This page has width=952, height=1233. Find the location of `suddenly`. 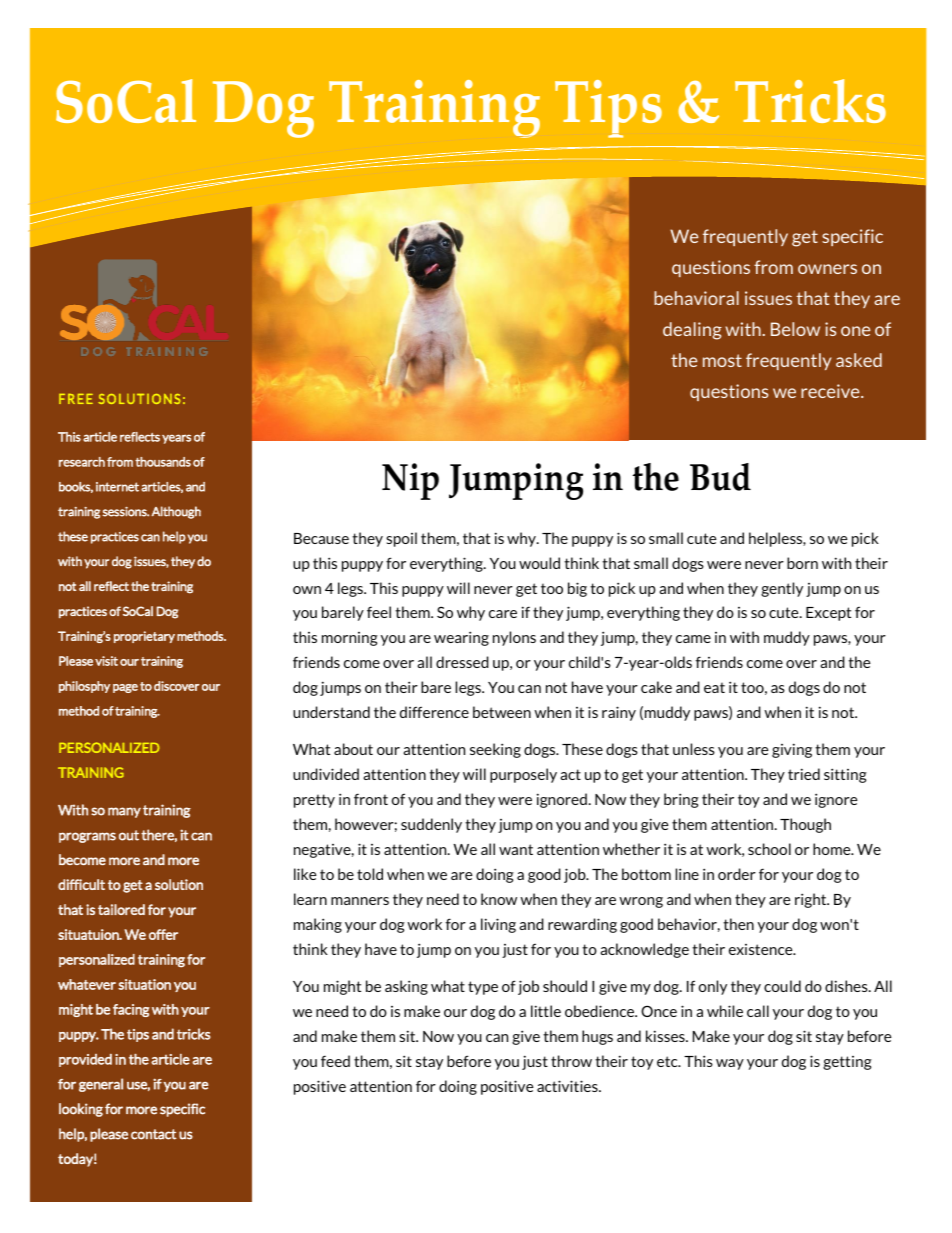

suddenly is located at coordinates (431, 825).
